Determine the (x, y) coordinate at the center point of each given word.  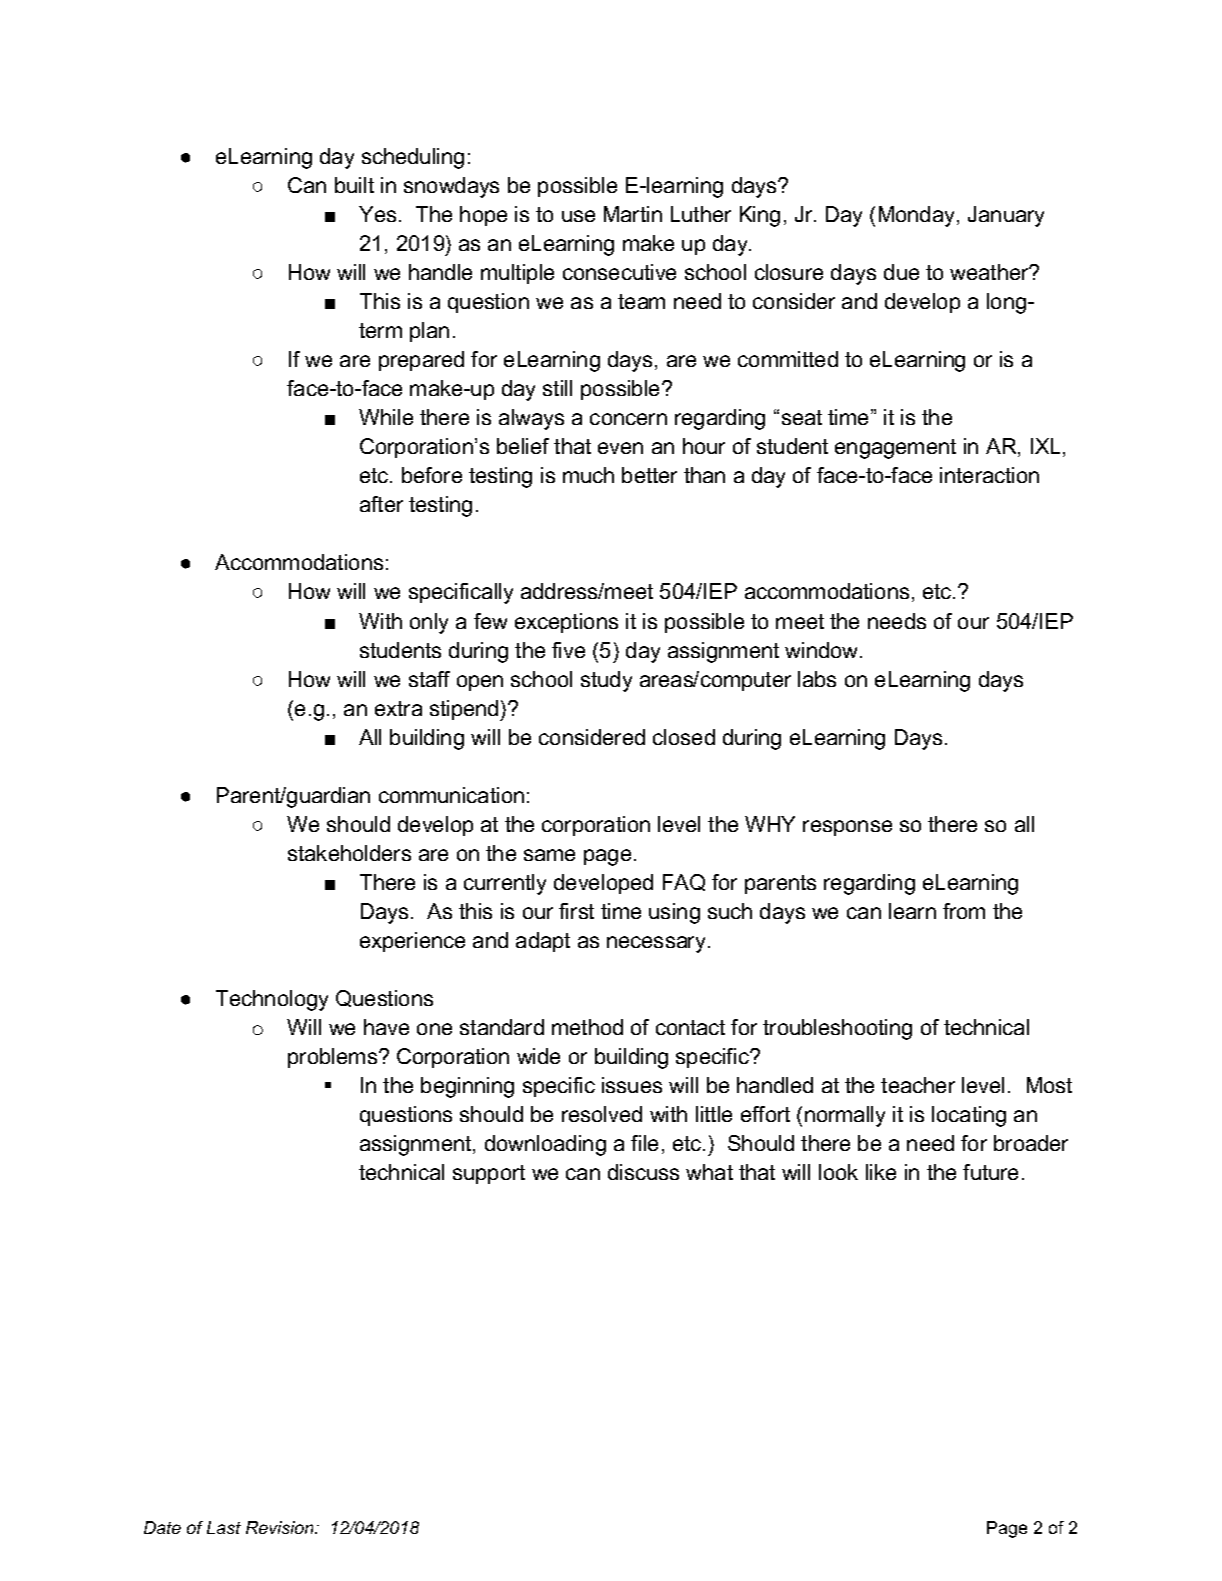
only (429, 623)
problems (334, 1058)
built (354, 185)
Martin (633, 214)
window (823, 650)
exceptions (566, 623)
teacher (918, 1085)
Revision (281, 1527)
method (587, 1027)
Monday (918, 216)
